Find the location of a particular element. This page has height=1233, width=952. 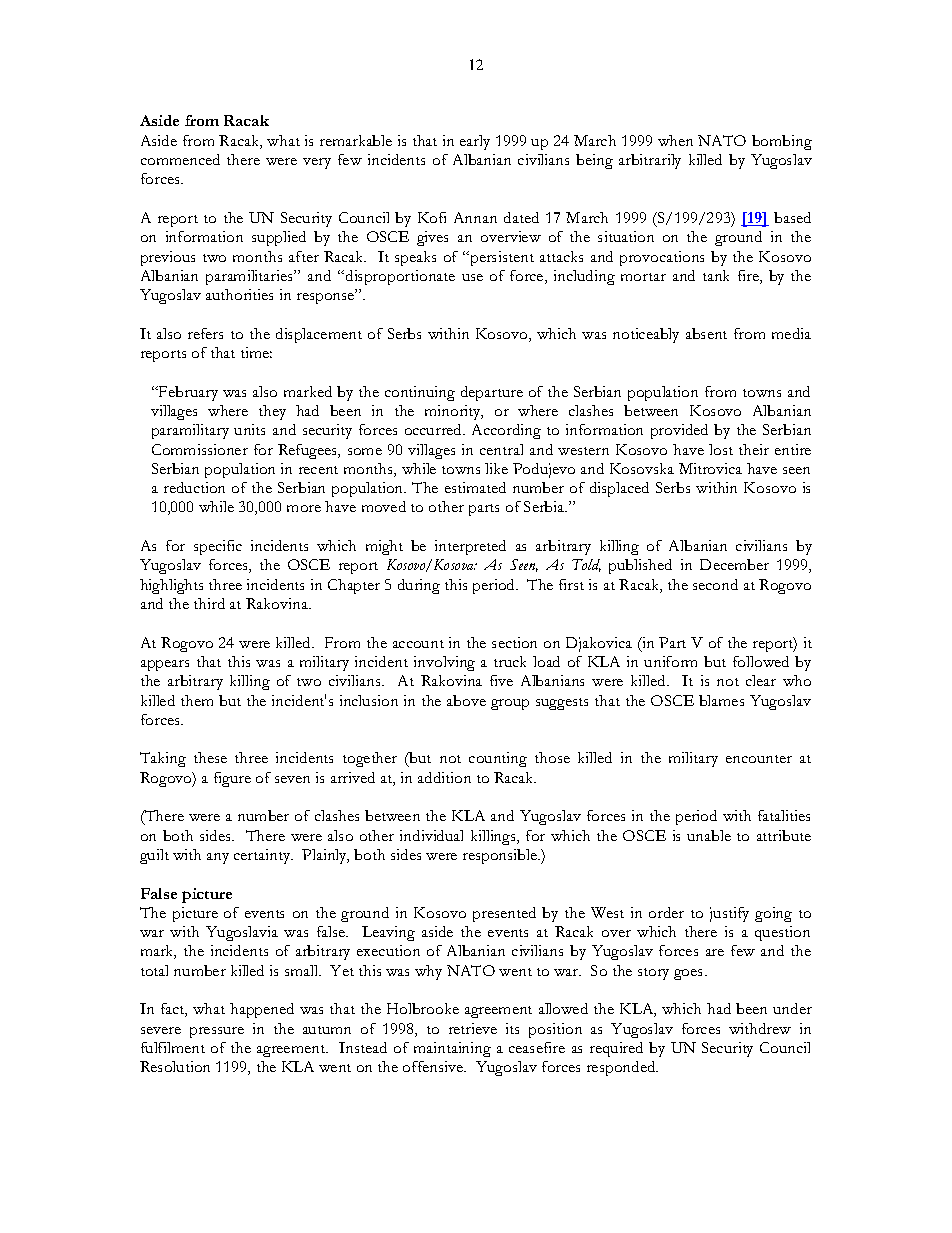

retrieve is located at coordinates (473, 1028).
